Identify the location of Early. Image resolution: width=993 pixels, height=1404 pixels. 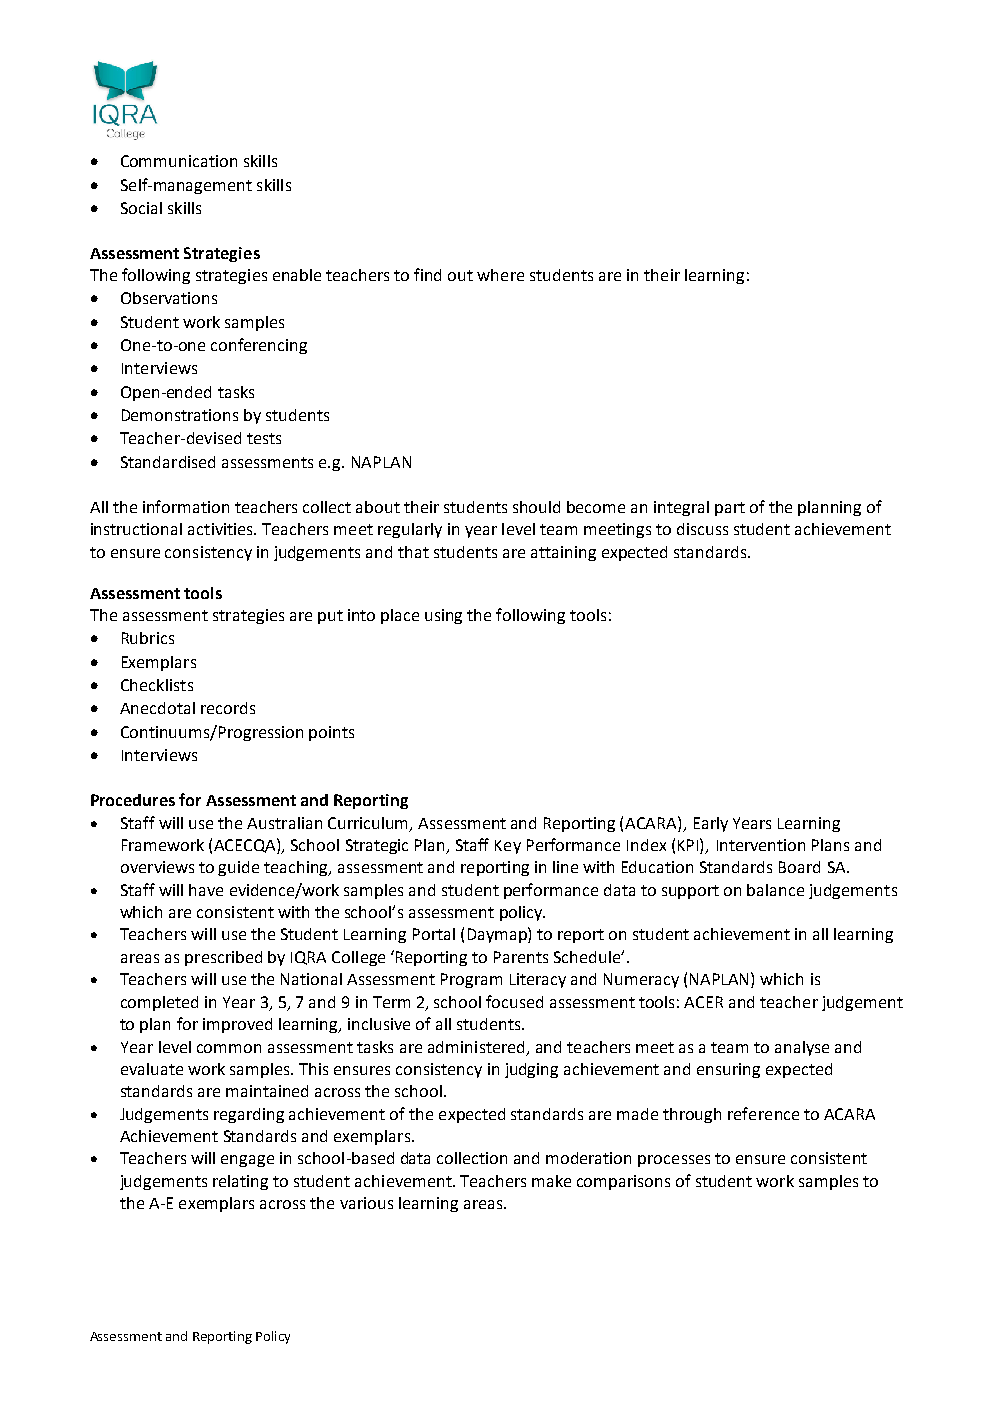
(711, 824).
